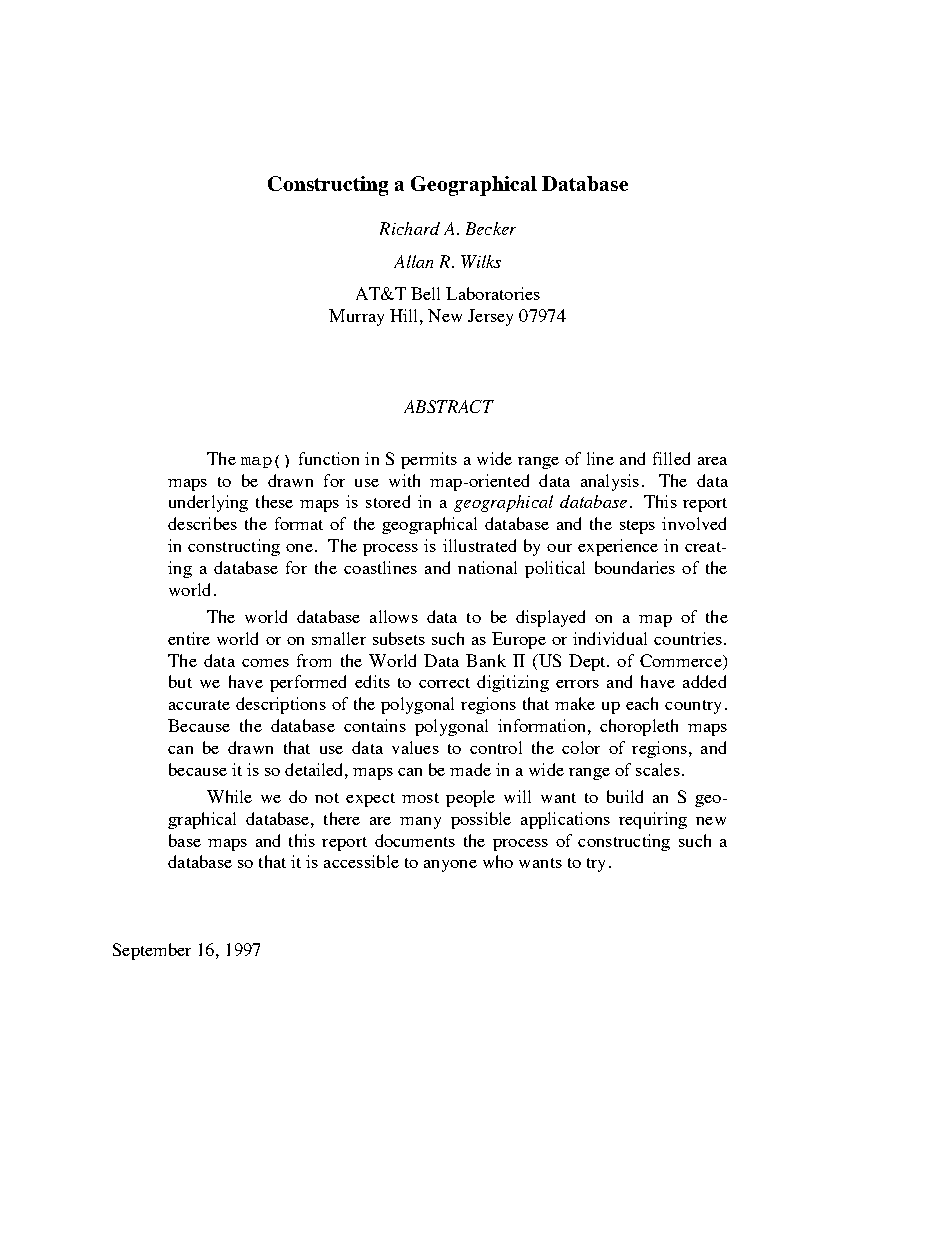 Image resolution: width=952 pixels, height=1233 pixels. I want to click on Murray, so click(356, 317).
